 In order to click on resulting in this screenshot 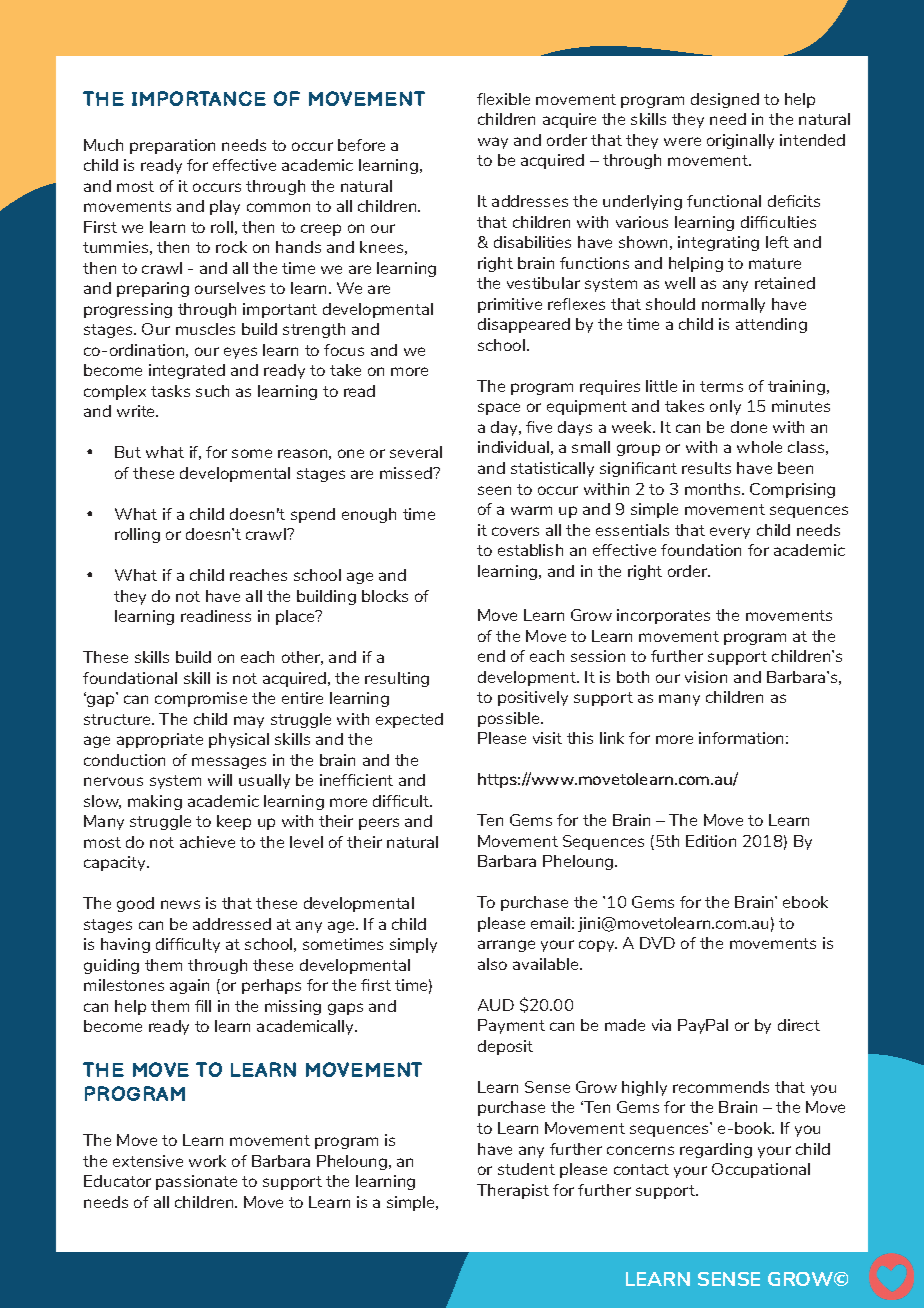, I will do `click(397, 679)`.
